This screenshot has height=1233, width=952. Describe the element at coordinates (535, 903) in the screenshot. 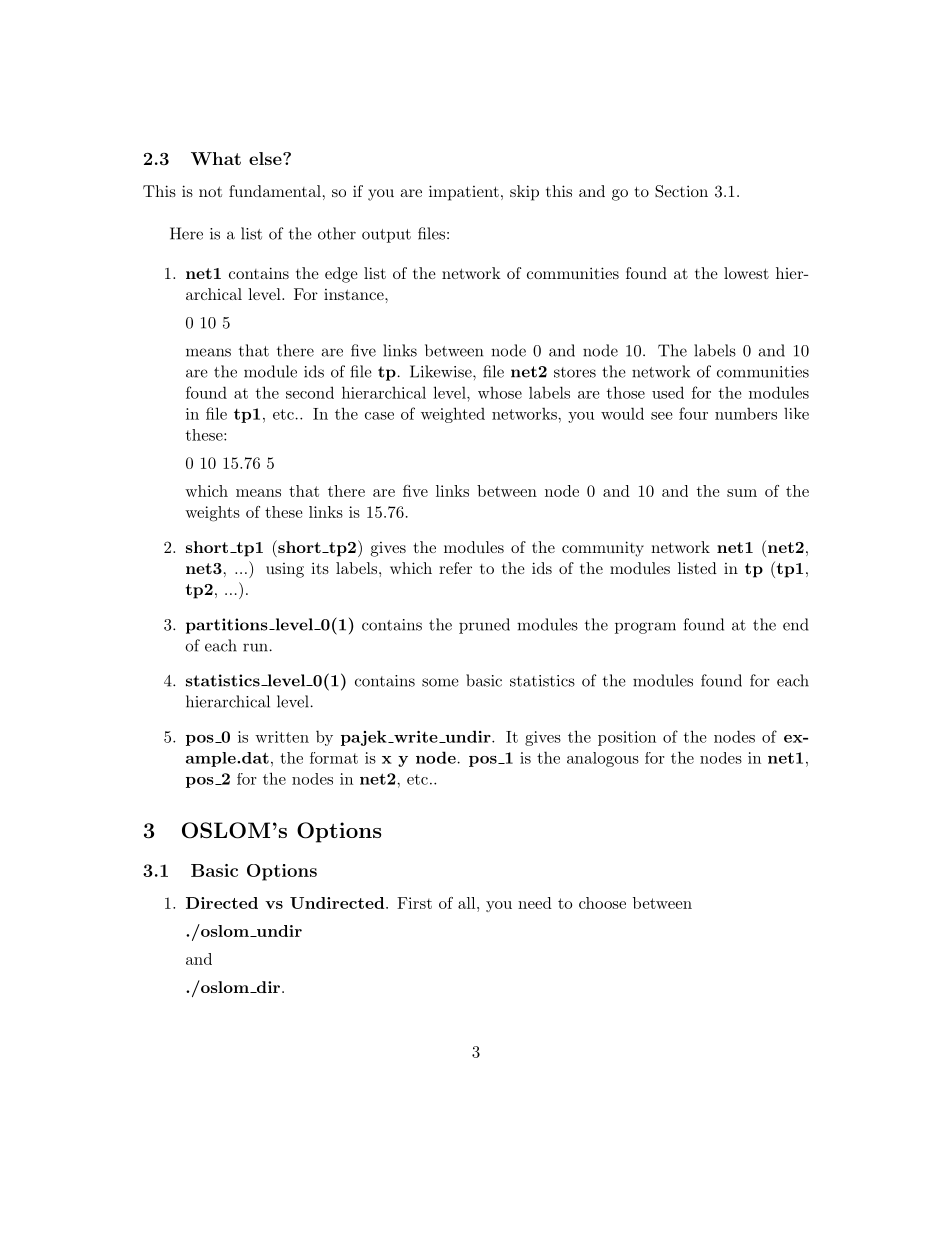

I see `need` at that location.
